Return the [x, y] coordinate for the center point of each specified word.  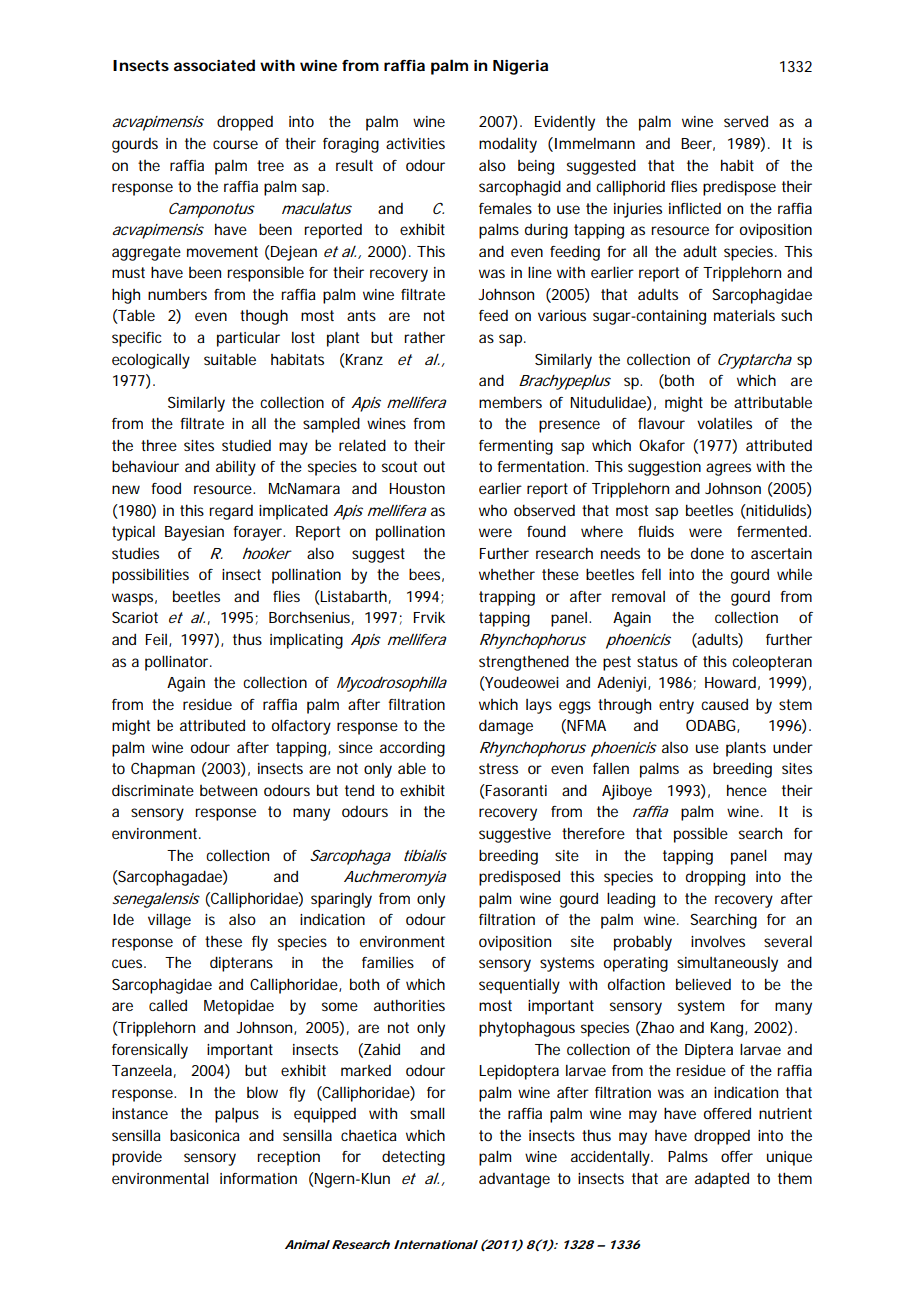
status [657, 661]
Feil [158, 640]
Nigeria [520, 67]
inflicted [695, 208]
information [258, 1178]
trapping [507, 598]
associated [214, 65]
